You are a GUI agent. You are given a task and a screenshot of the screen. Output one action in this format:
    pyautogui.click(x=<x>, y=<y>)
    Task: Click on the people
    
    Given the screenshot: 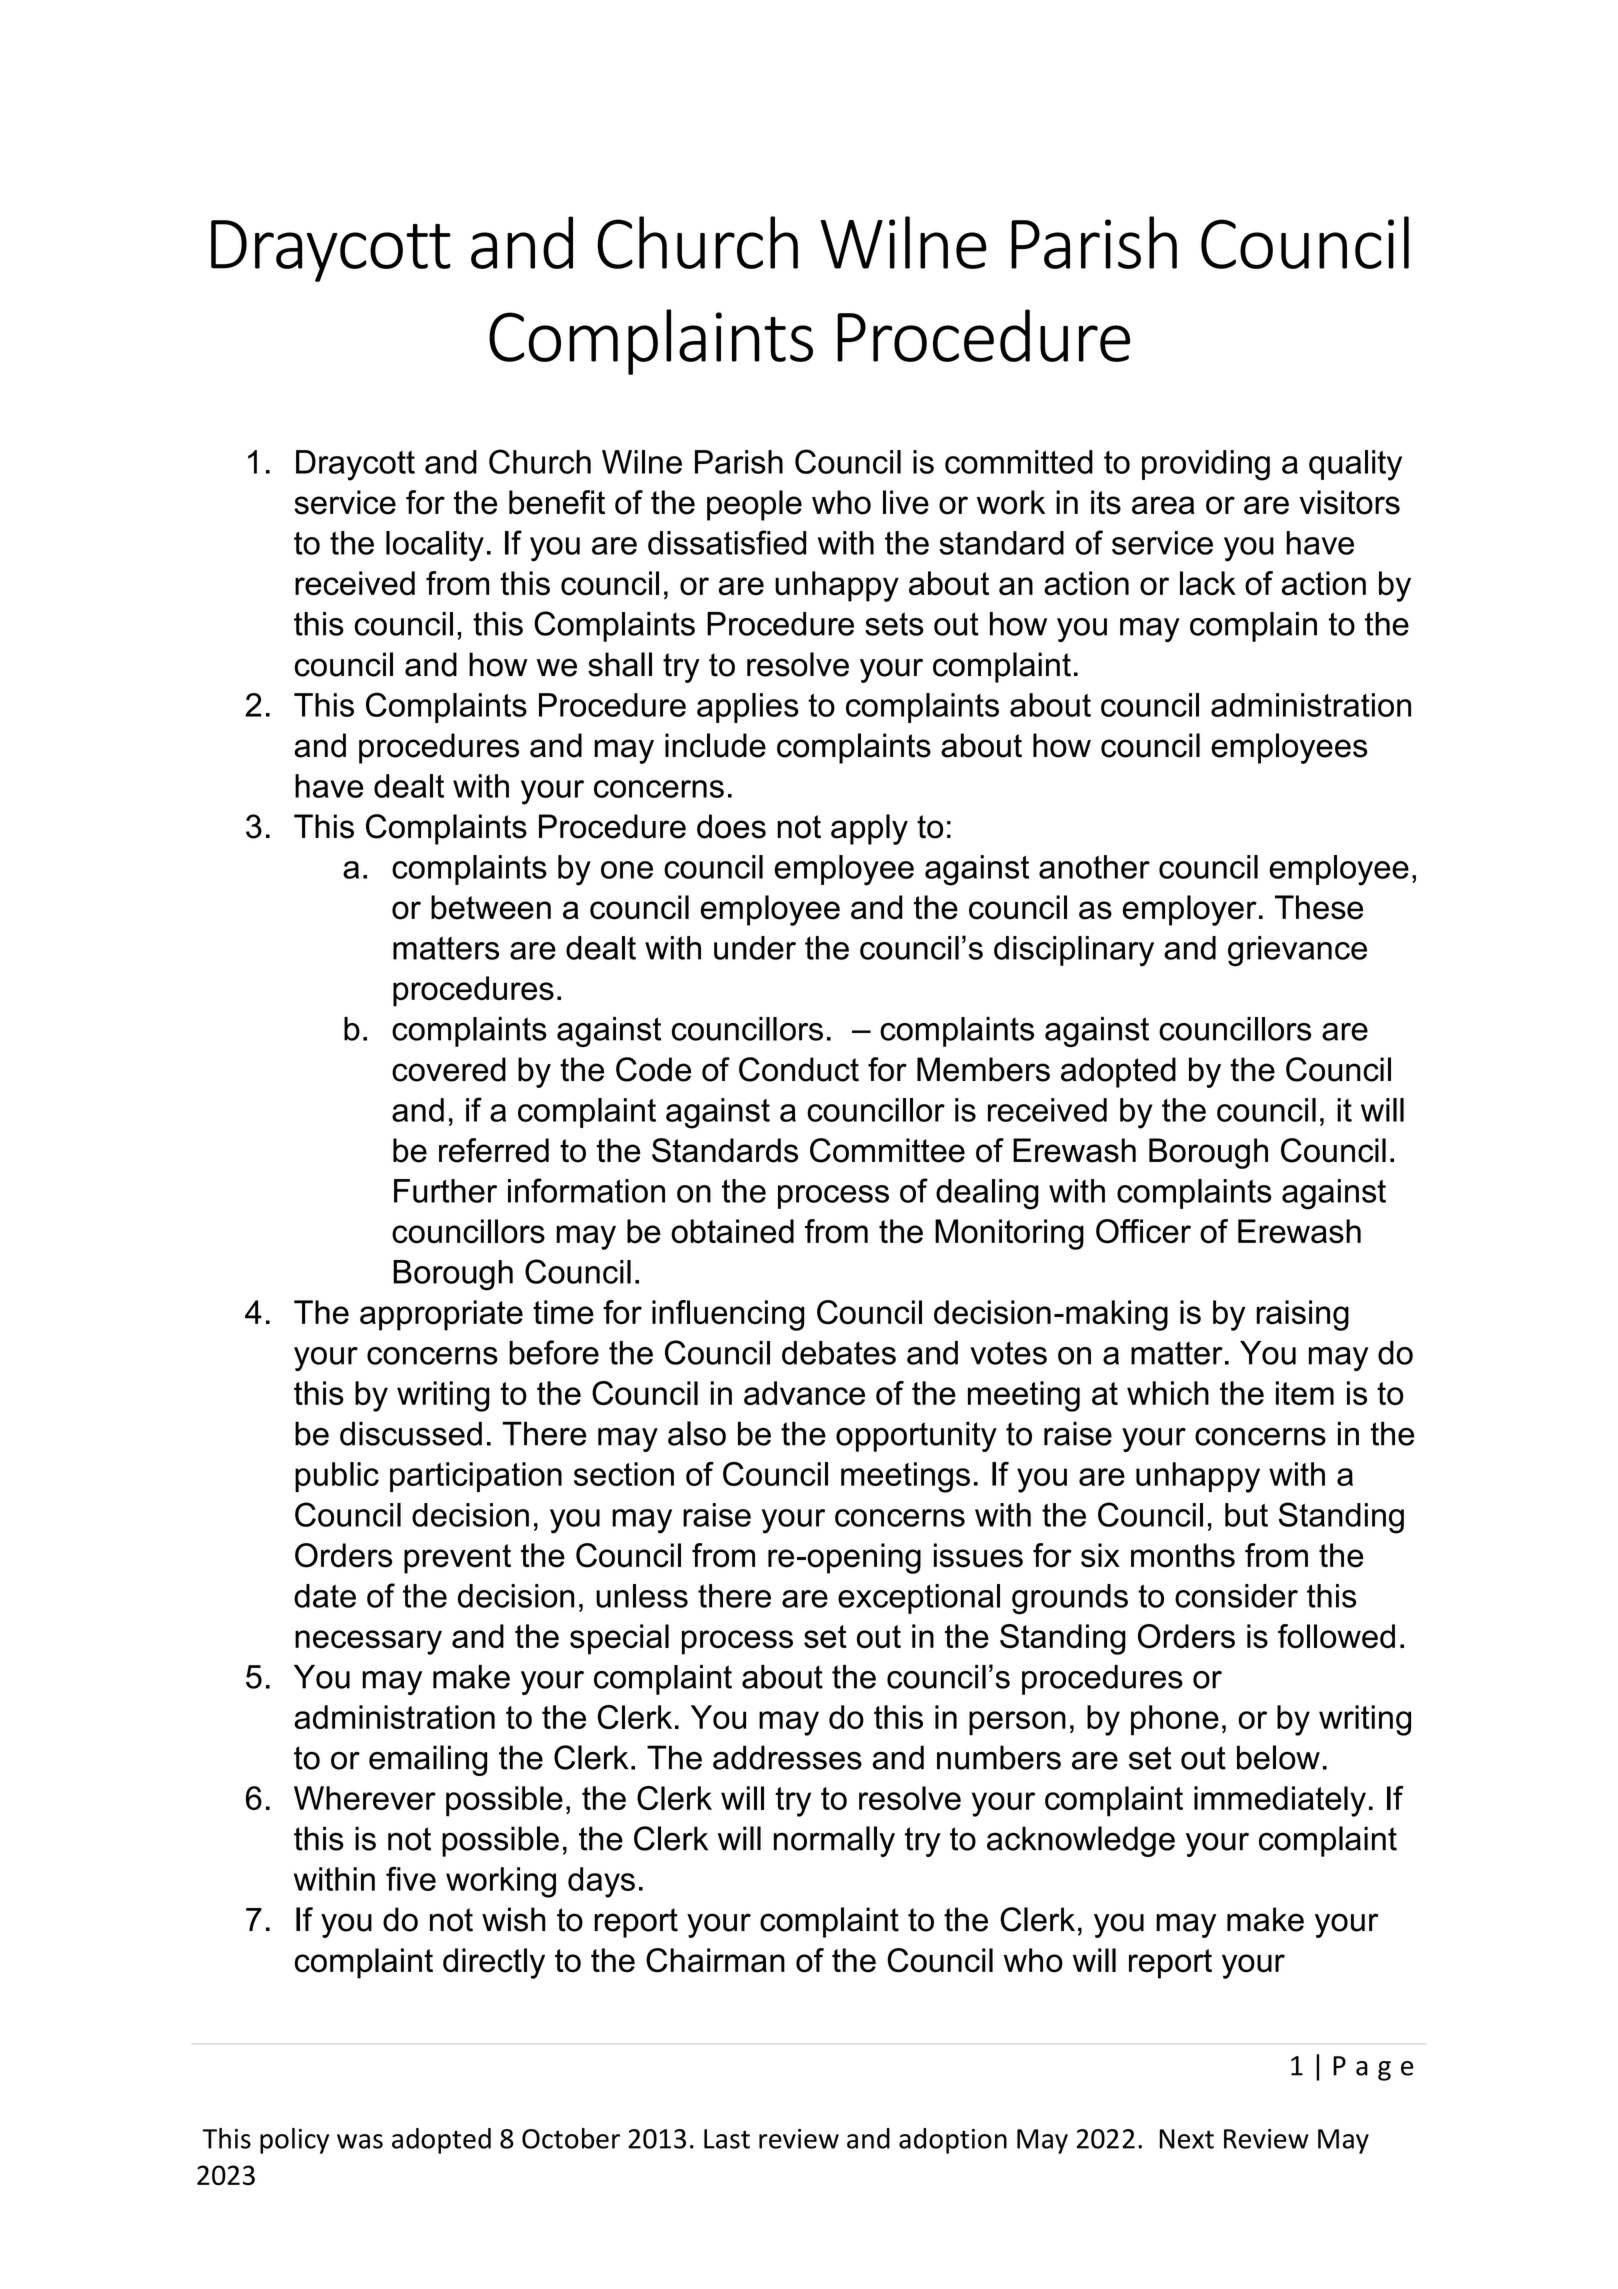 What is the action you would take?
    pyautogui.click(x=754, y=505)
